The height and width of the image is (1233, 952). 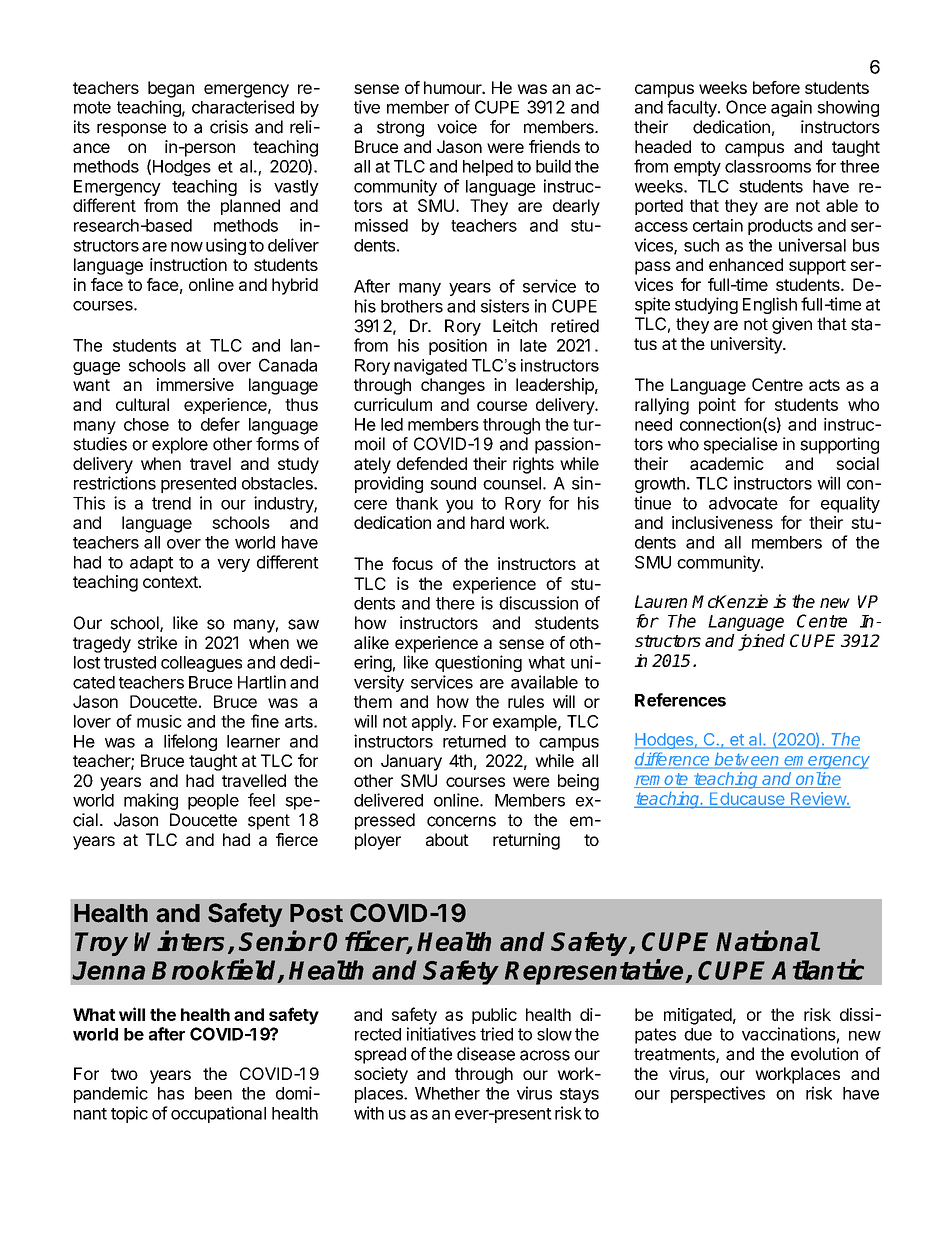 What do you see at coordinates (474, 741) in the image?
I see `returned` at bounding box center [474, 741].
